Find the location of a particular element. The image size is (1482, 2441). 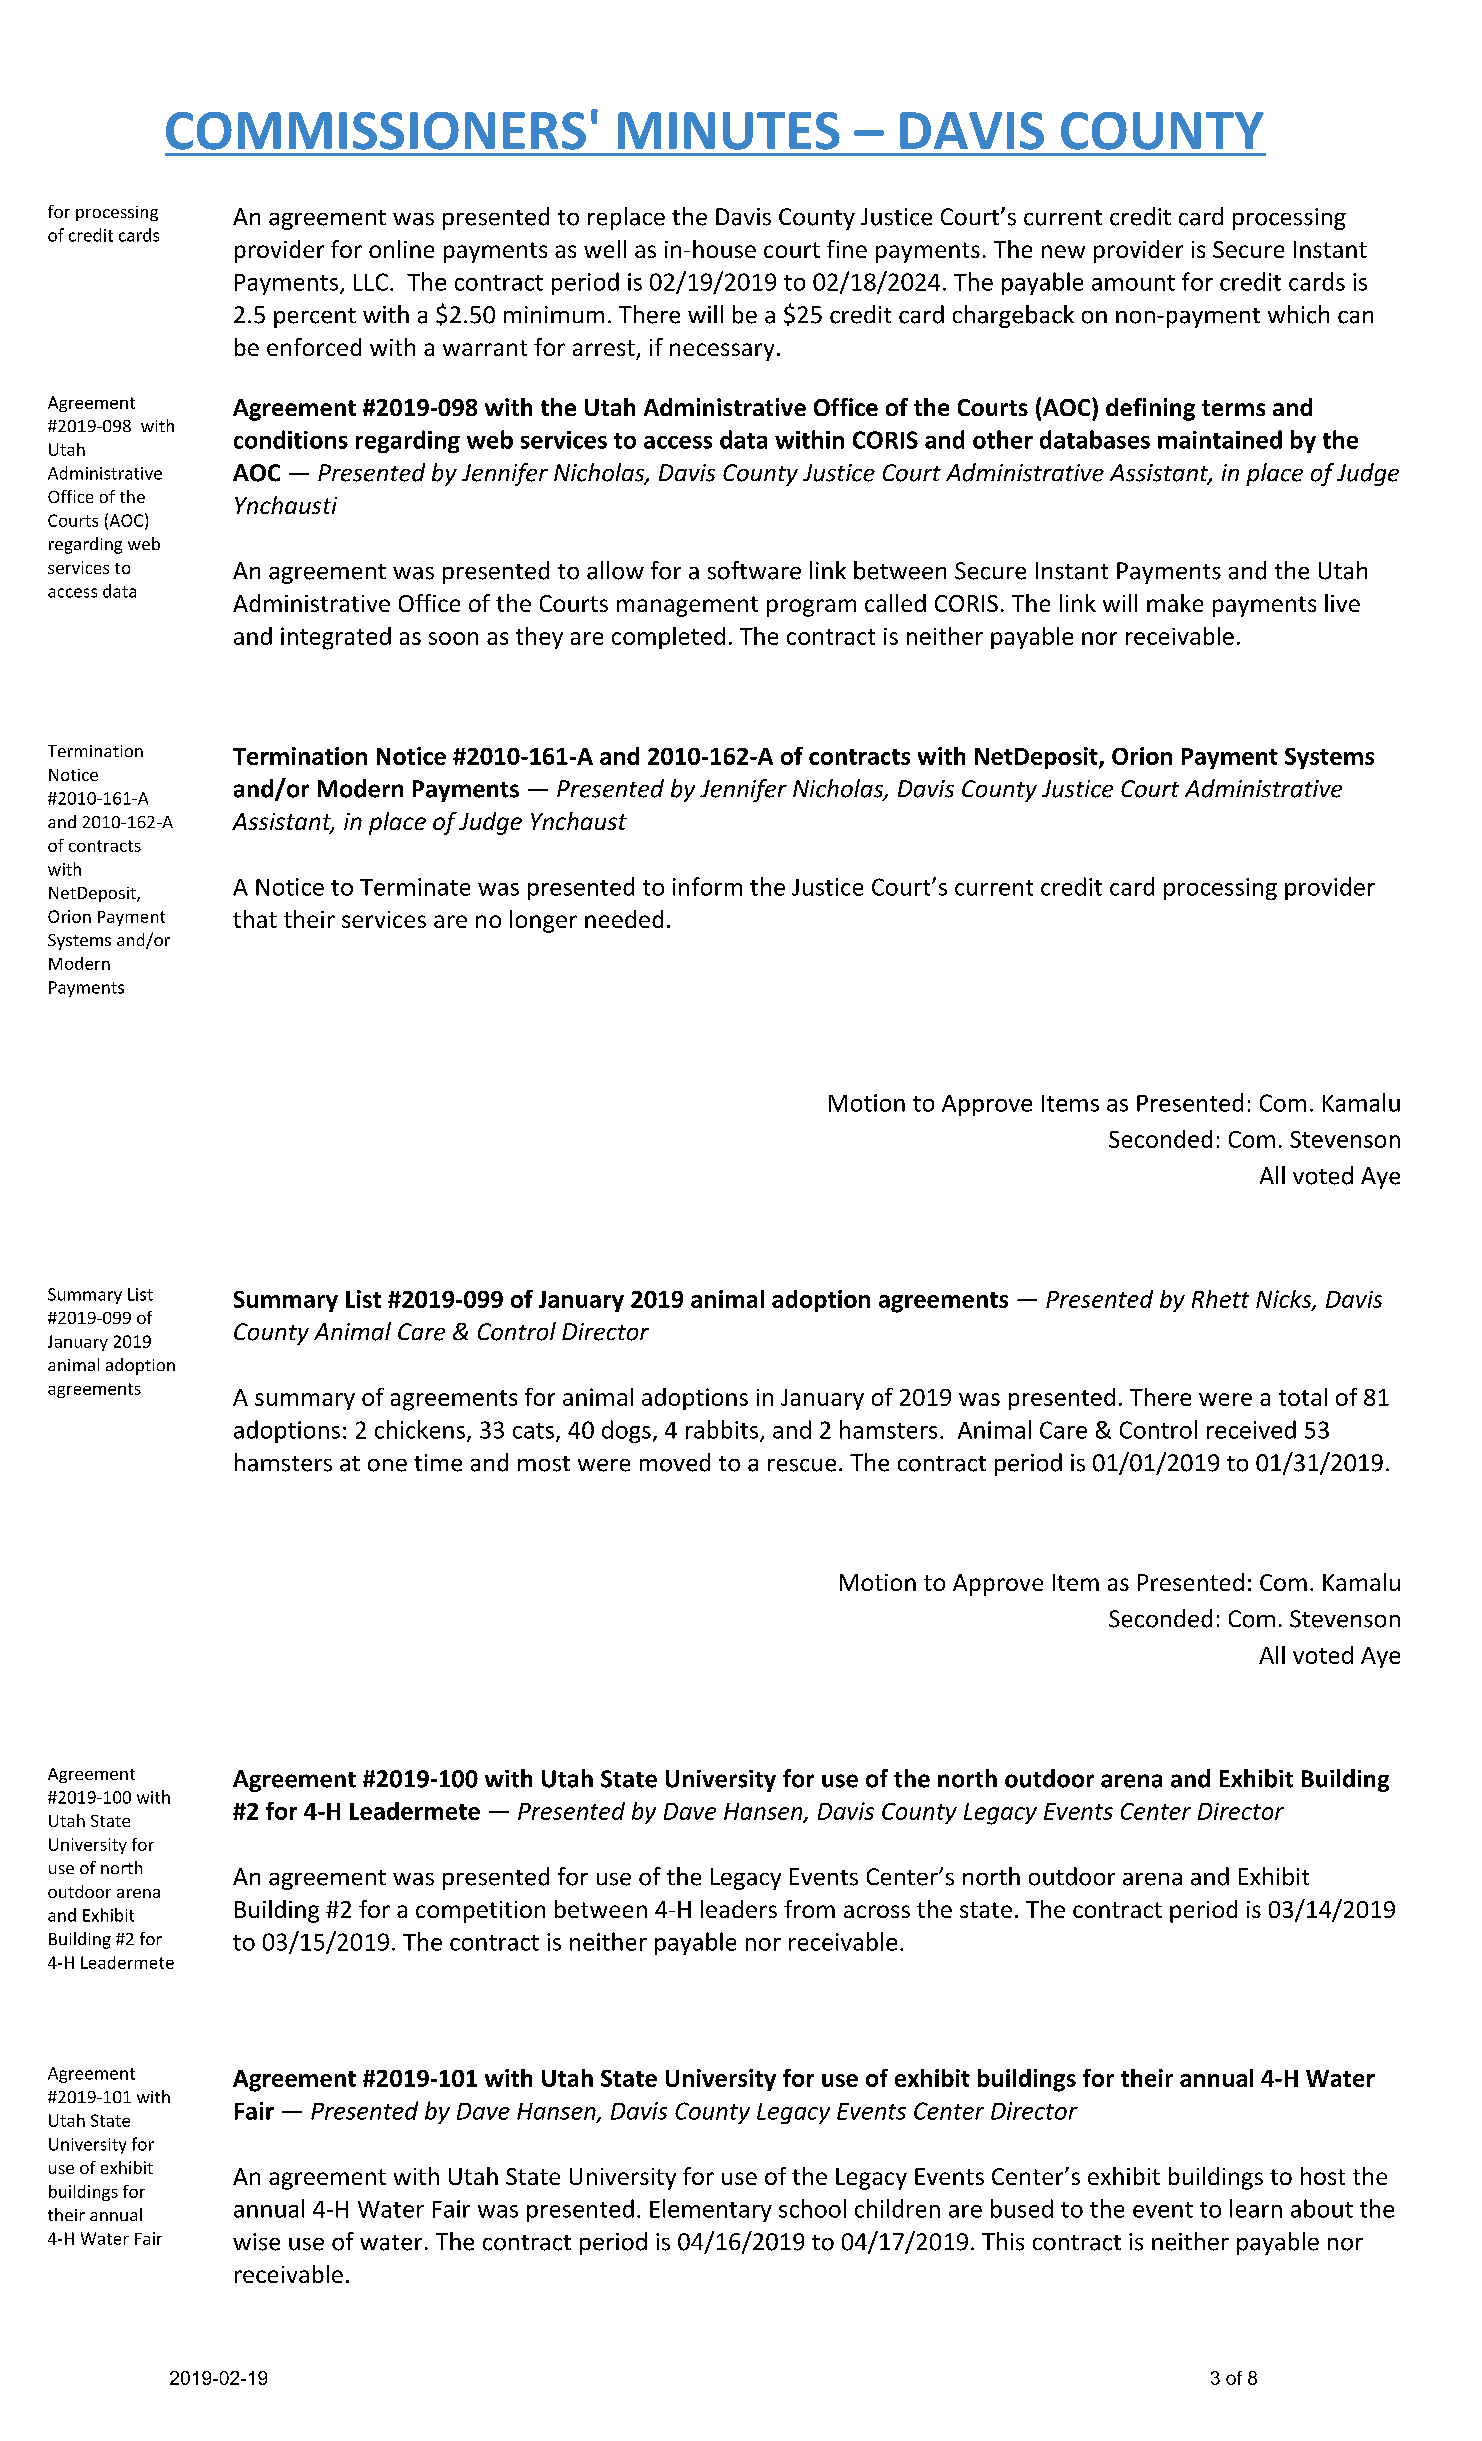

learn is located at coordinates (1256, 2208).
